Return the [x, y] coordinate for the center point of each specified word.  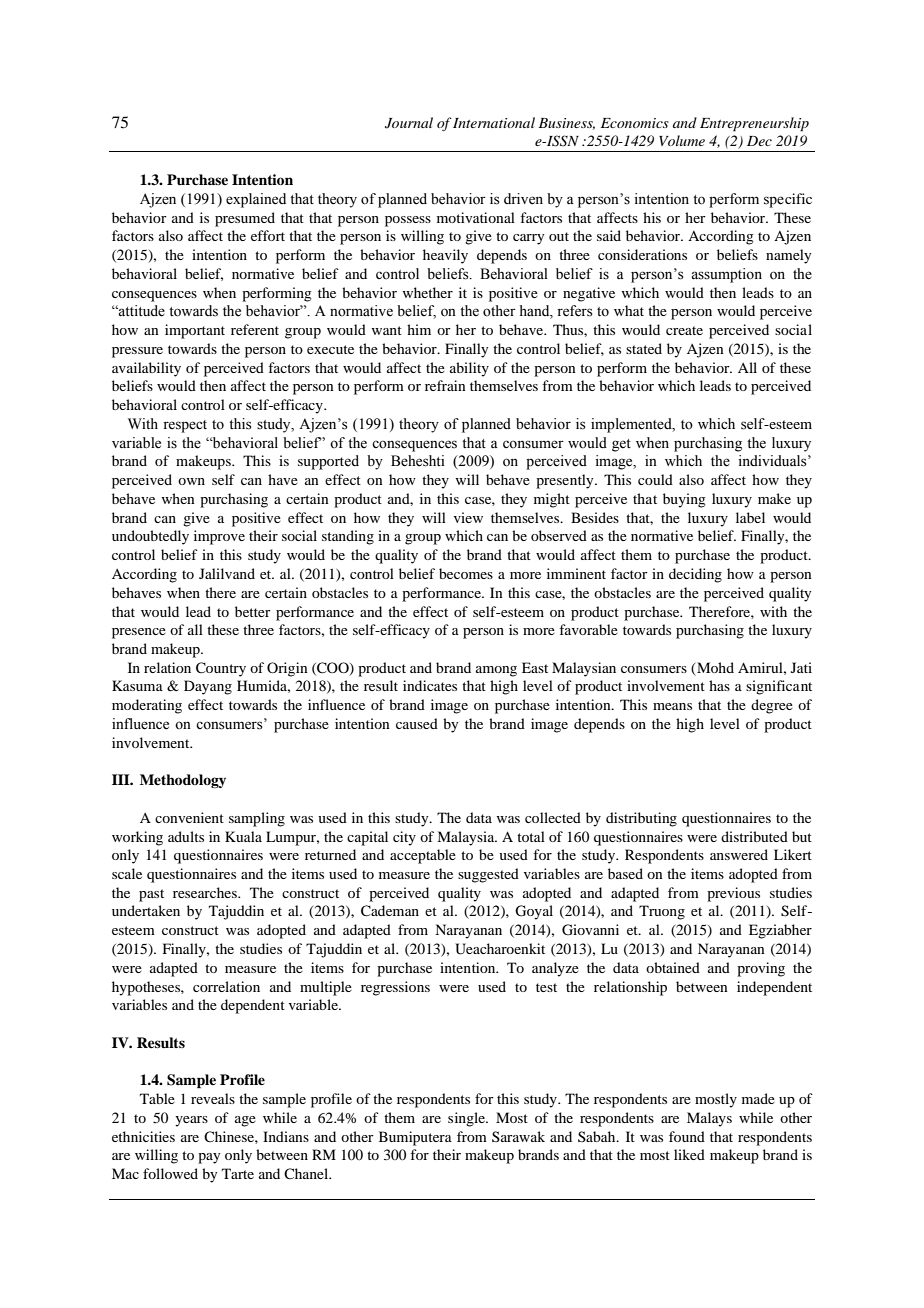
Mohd [715, 667]
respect [185, 426]
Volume [682, 140]
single [468, 1119]
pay [209, 1158]
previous [733, 894]
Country [221, 669]
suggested [488, 875]
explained [256, 200]
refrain [445, 385]
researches [206, 892]
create [684, 330]
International [494, 122]
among [496, 671]
